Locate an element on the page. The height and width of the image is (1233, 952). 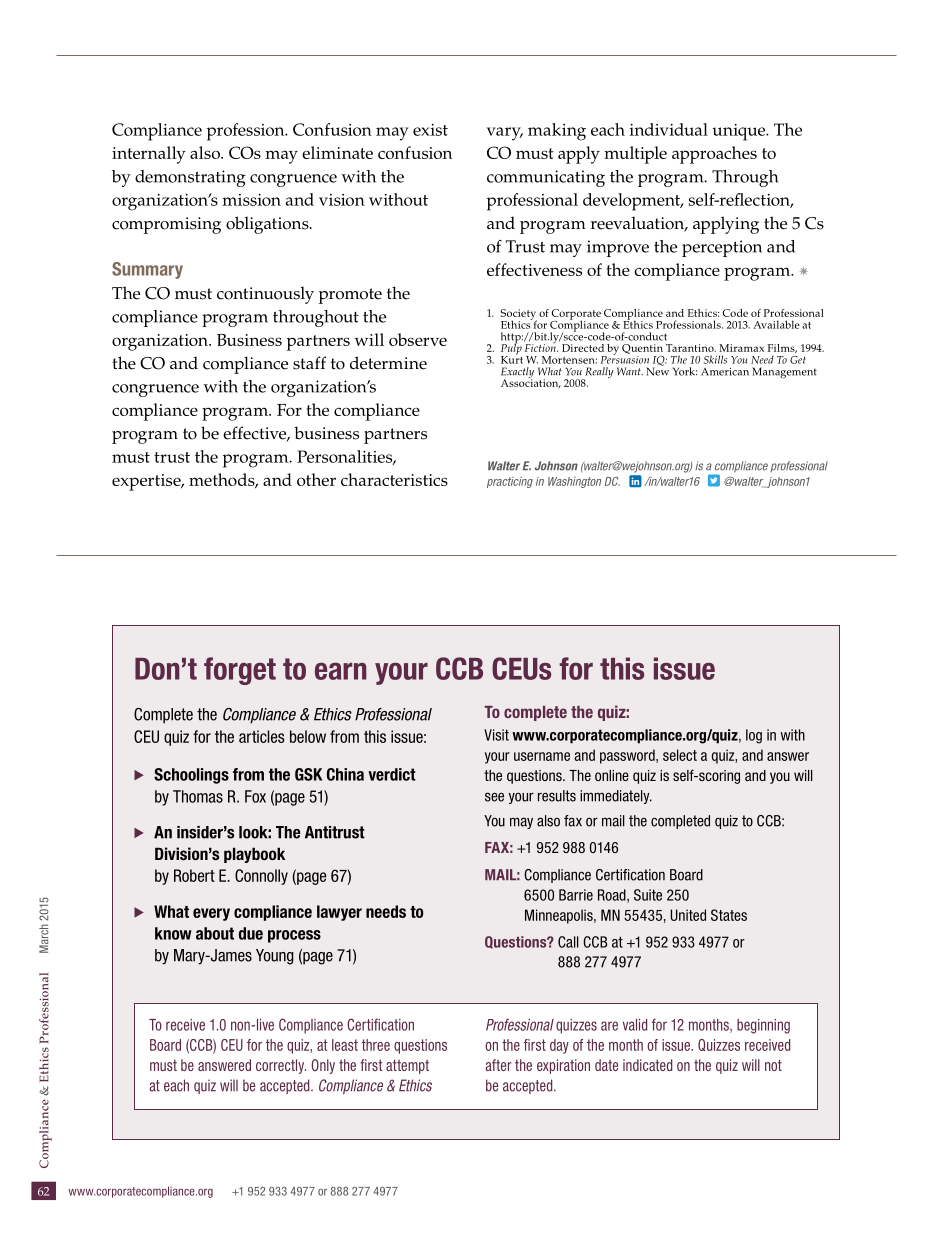
Washington is located at coordinates (574, 482).
